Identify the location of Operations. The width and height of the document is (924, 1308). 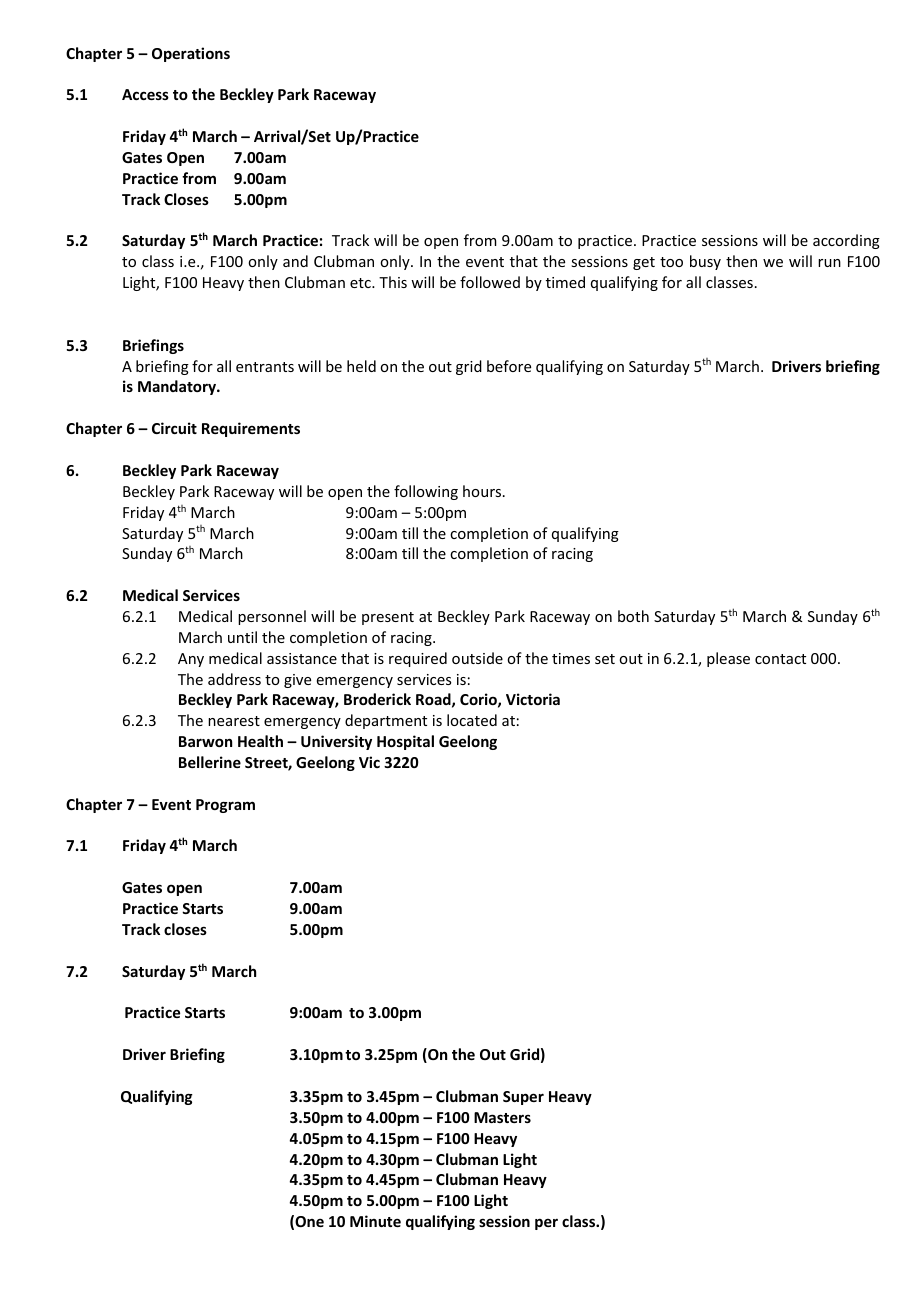
(191, 54).
